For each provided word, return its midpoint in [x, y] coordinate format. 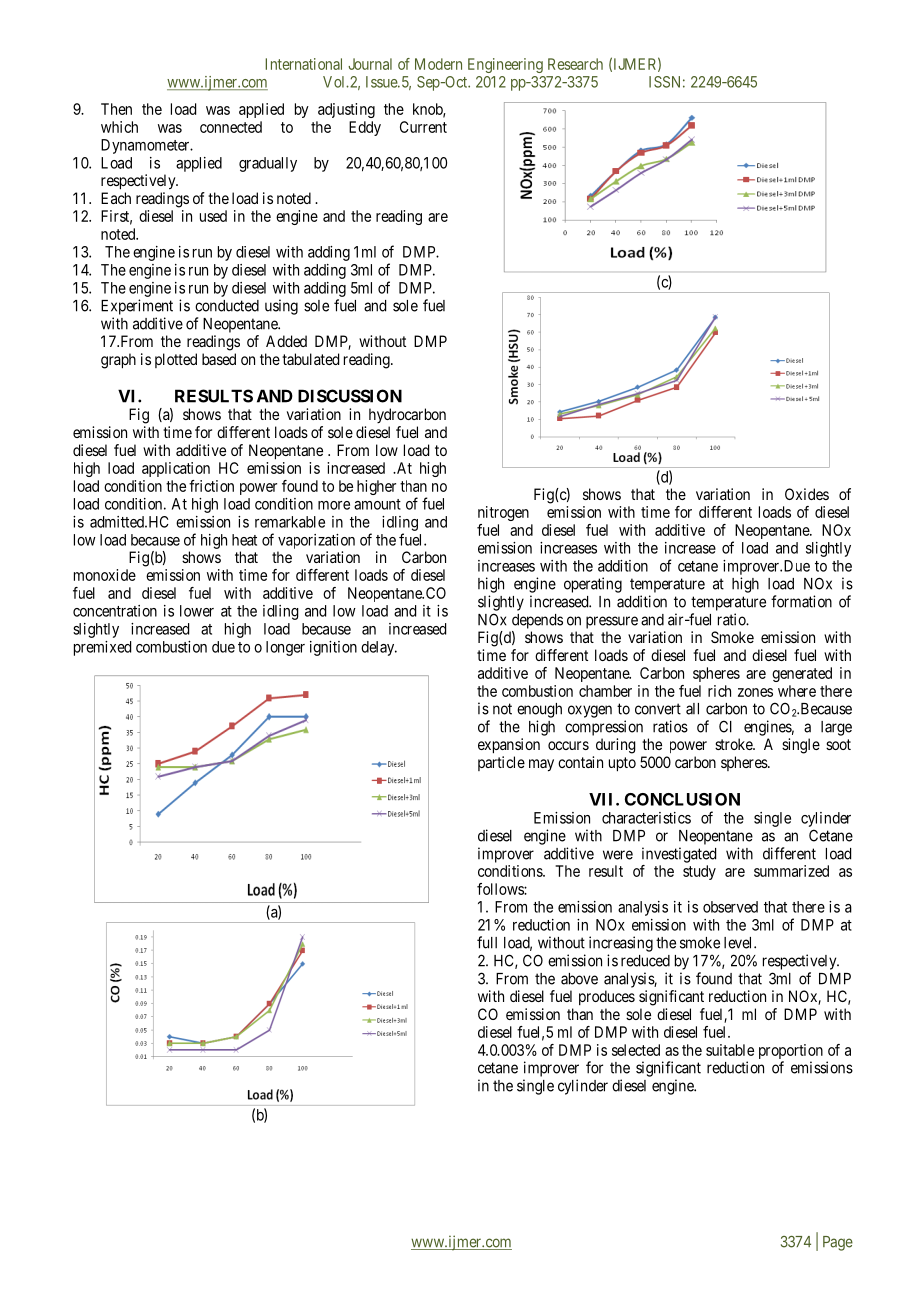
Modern [438, 64]
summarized [791, 871]
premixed [102, 648]
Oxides [807, 494]
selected [636, 1050]
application [176, 469]
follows [501, 889]
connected [231, 127]
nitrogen [503, 513]
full [487, 942]
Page [838, 1243]
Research [575, 64]
